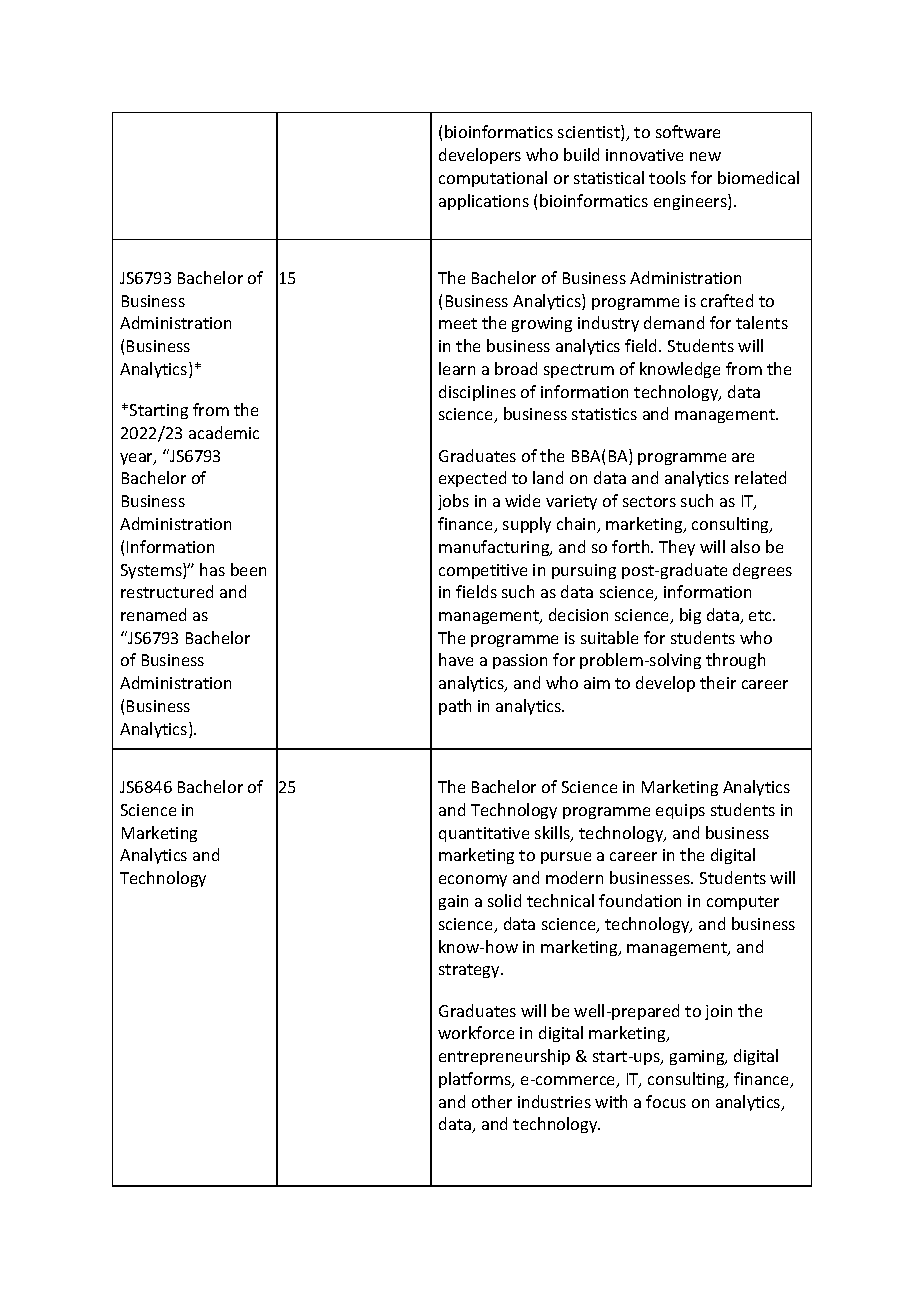 The height and width of the screenshot is (1308, 924). What do you see at coordinates (492, 1101) in the screenshot?
I see `other` at bounding box center [492, 1101].
